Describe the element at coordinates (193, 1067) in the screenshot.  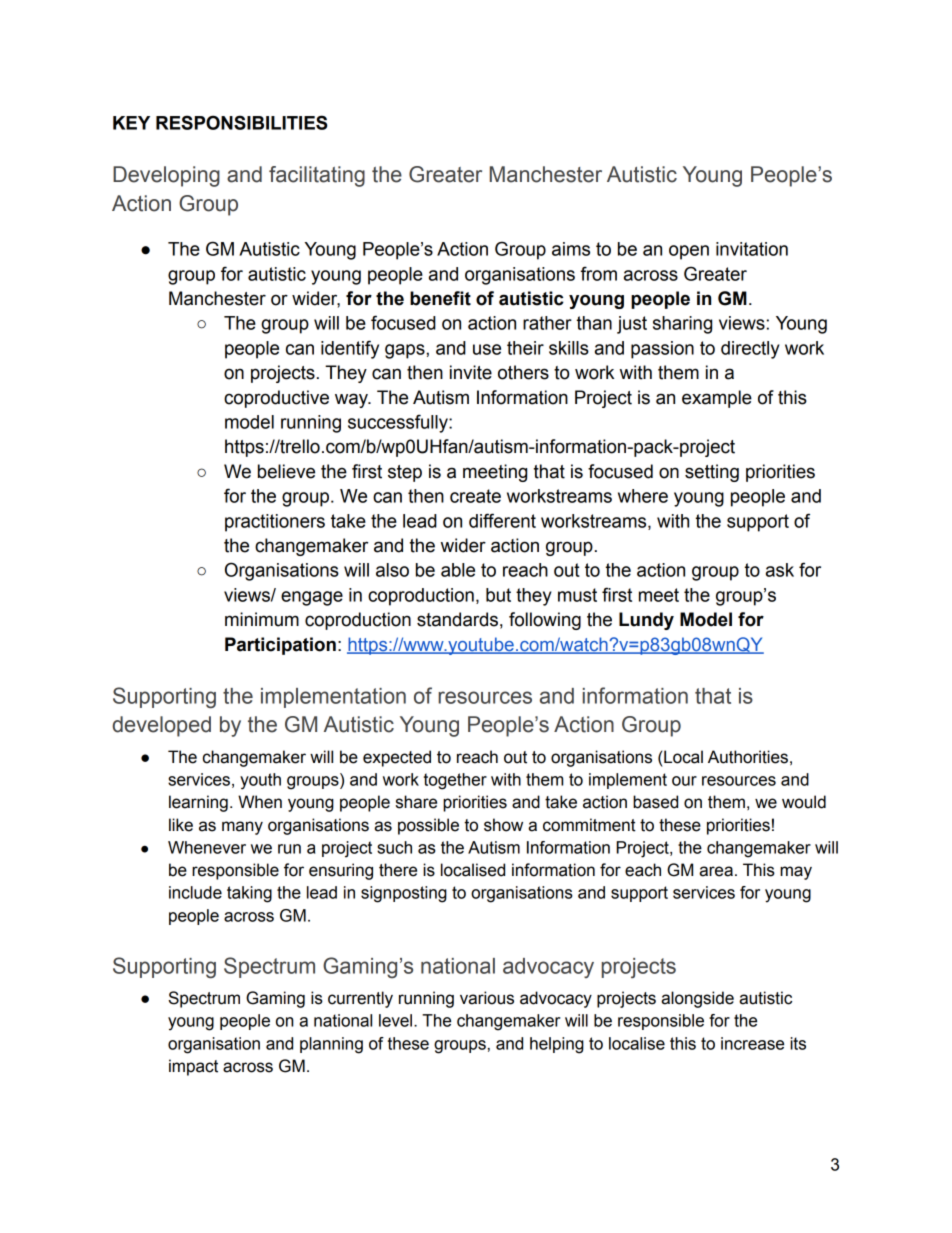
I see `impact` at that location.
